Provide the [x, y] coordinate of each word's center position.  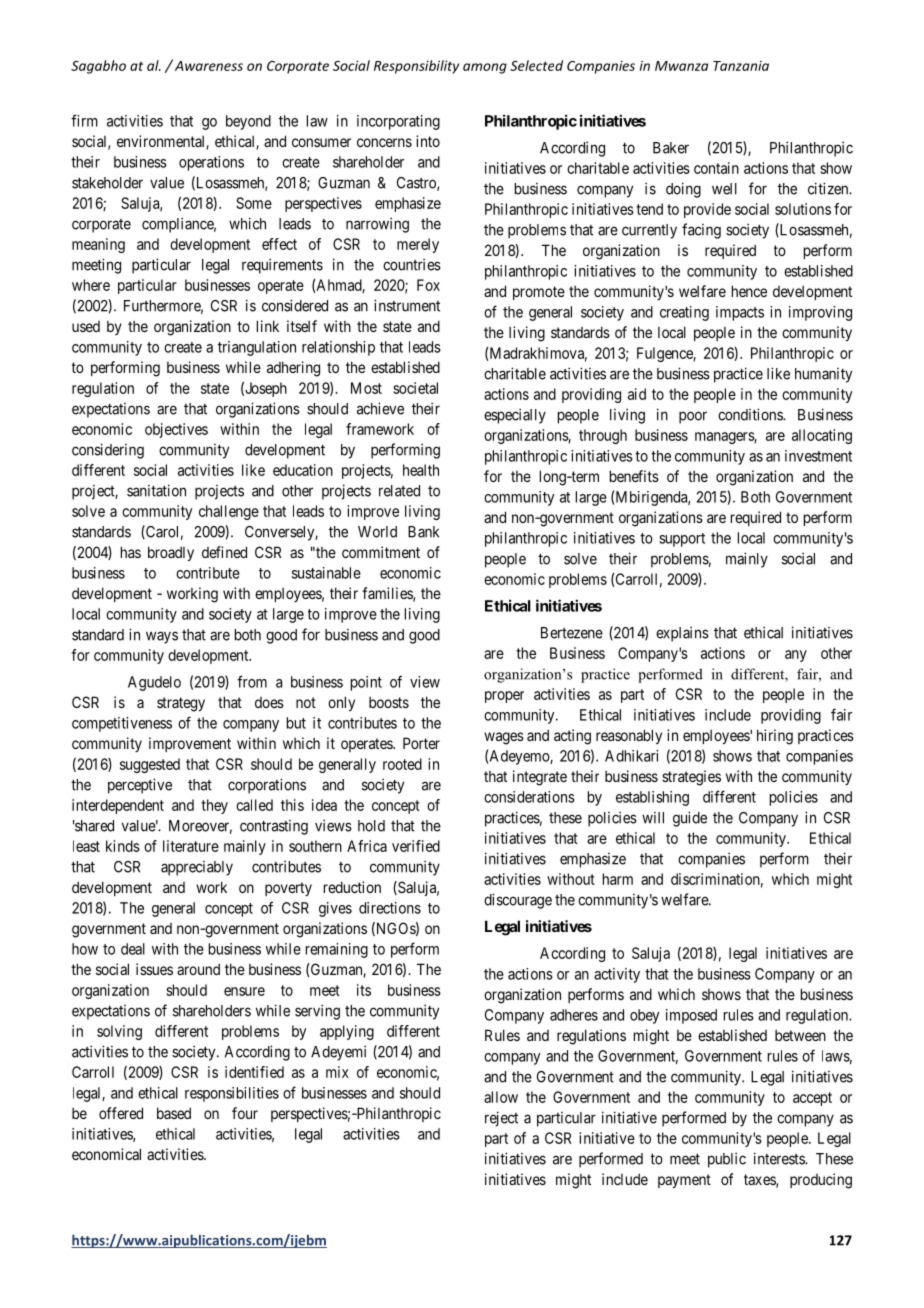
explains [682, 634]
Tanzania [741, 66]
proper [504, 697]
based [174, 1113]
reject [501, 1119]
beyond [248, 122]
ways [162, 637]
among [485, 68]
